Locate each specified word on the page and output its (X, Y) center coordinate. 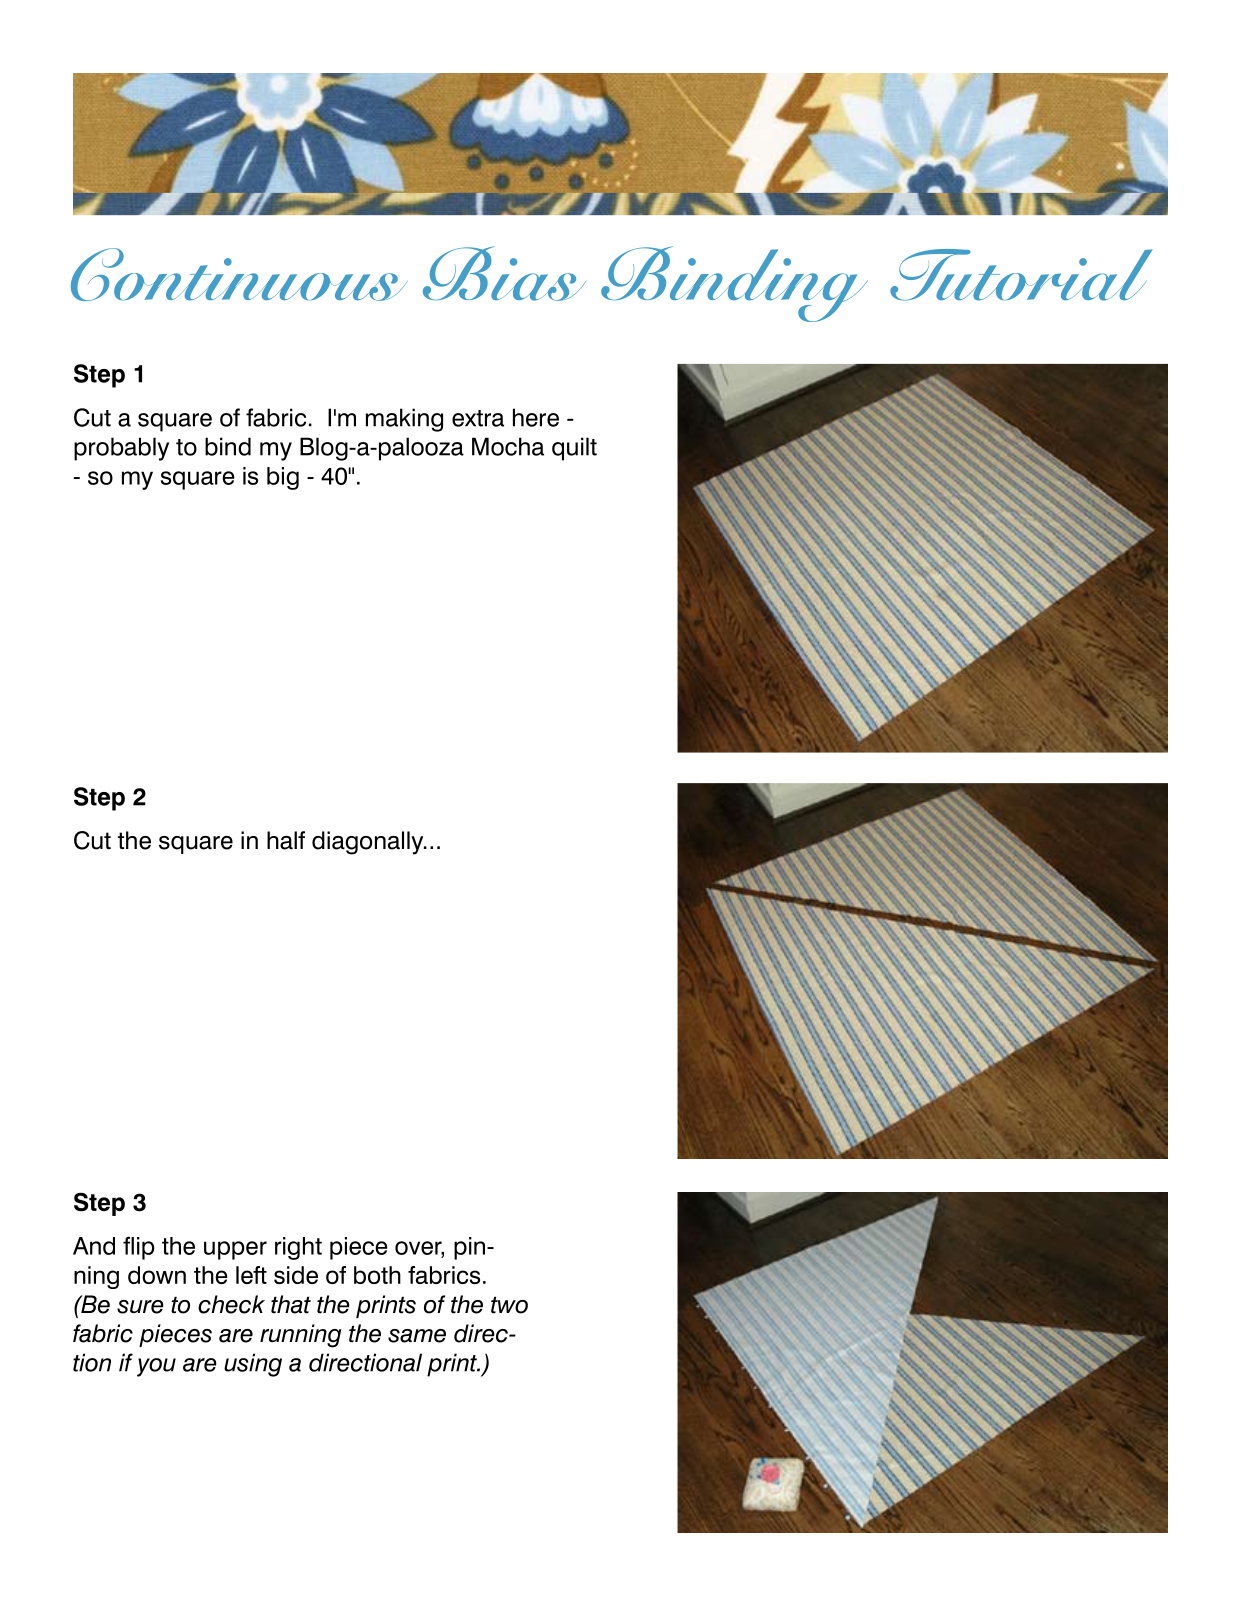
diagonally (369, 843)
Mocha (508, 446)
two (509, 1305)
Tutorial (1021, 275)
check (231, 1304)
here (536, 417)
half (286, 840)
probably (121, 449)
